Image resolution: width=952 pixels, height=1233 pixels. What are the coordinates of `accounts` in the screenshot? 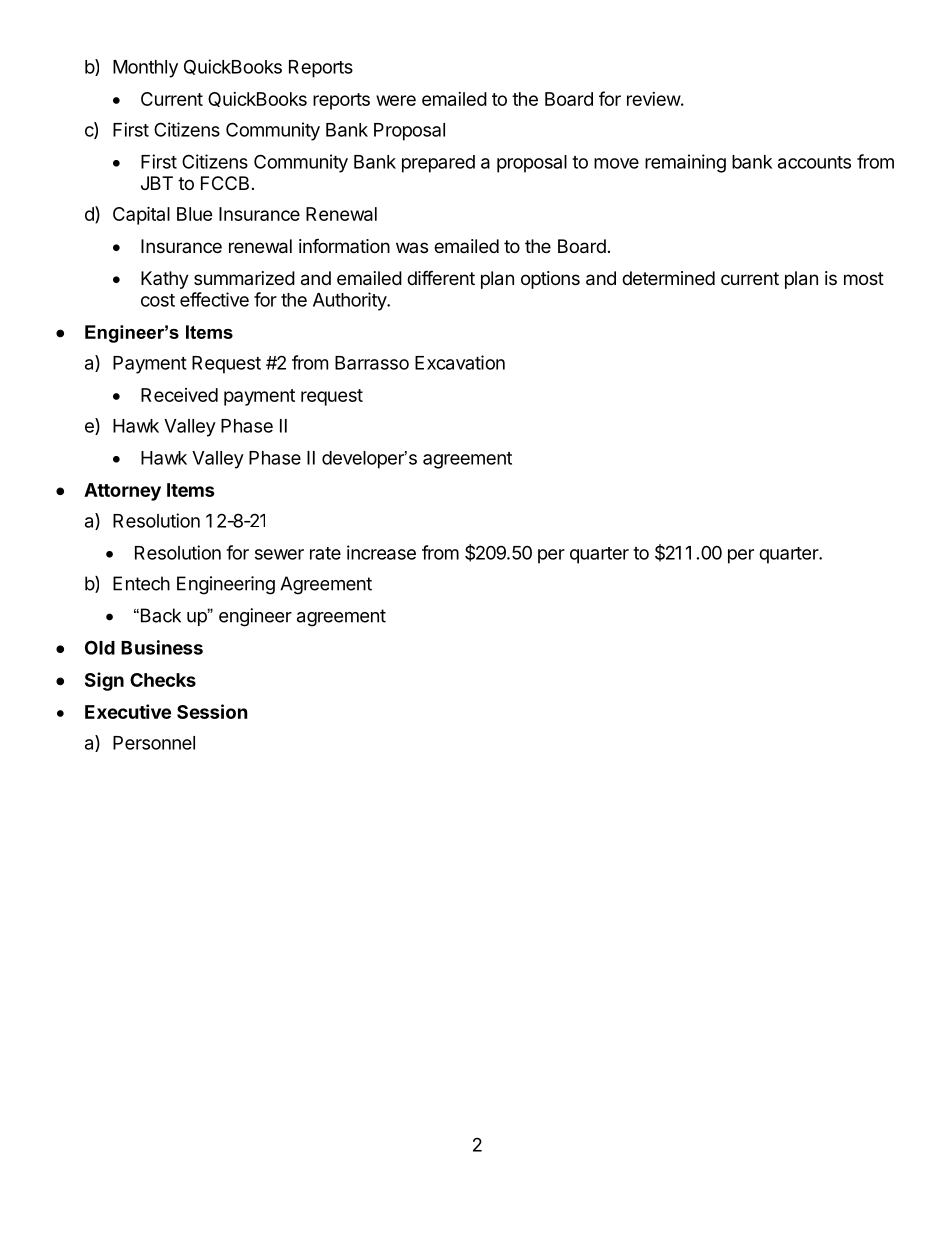 It's located at (814, 162).
